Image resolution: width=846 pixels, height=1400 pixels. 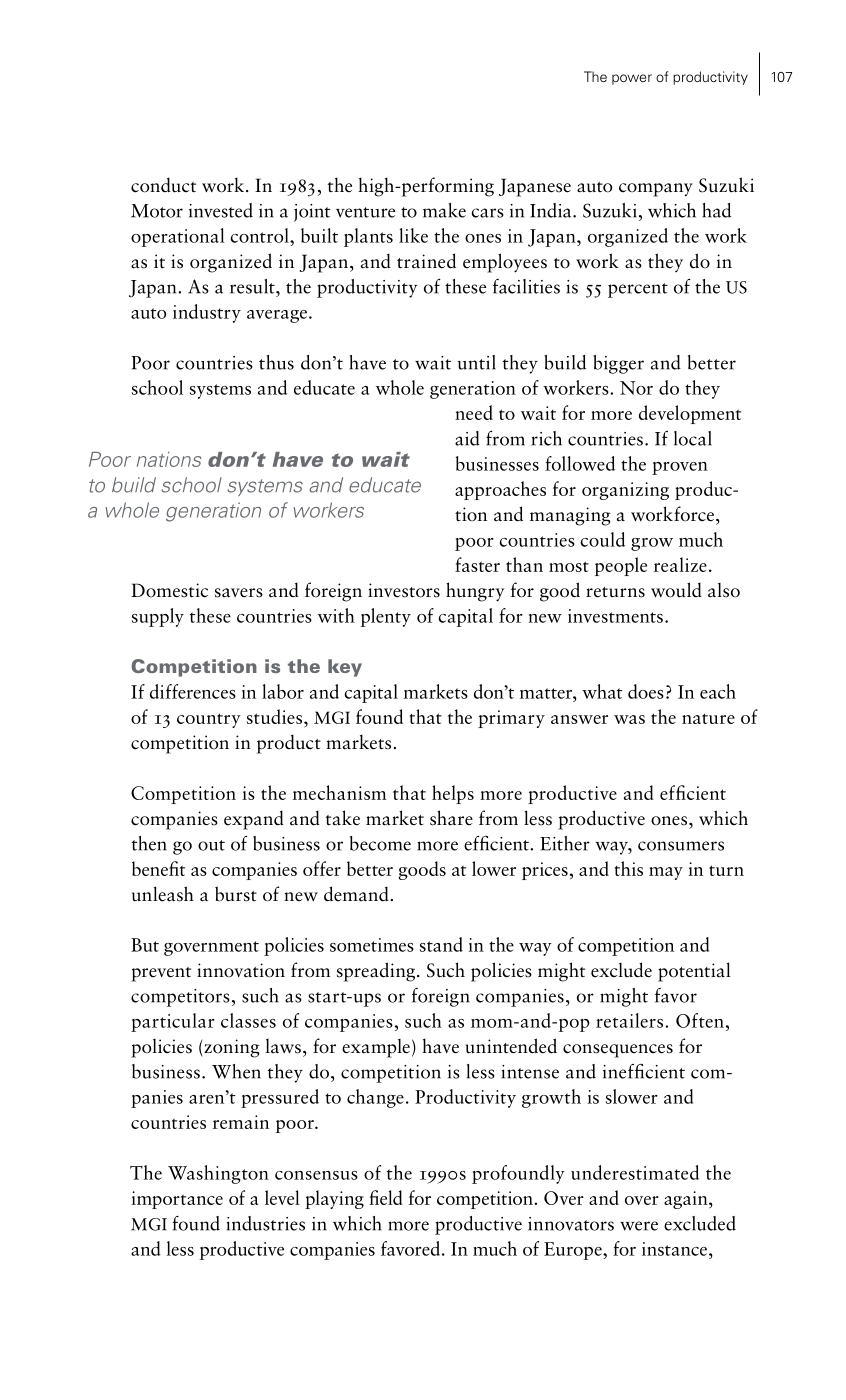 I want to click on make, so click(x=444, y=210).
